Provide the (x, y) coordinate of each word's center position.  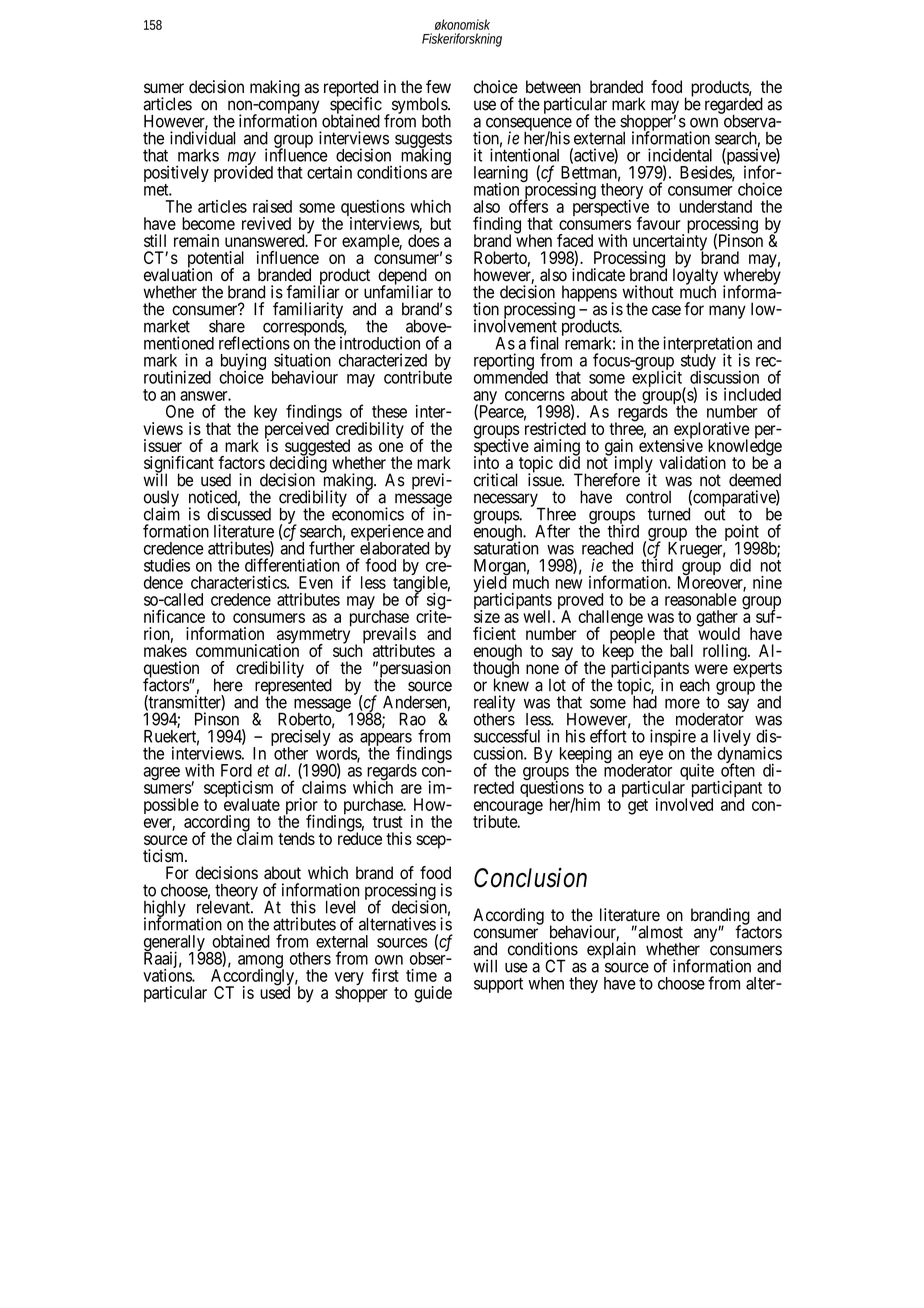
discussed (239, 514)
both (436, 121)
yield (491, 584)
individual (202, 138)
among (261, 963)
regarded (734, 106)
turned (669, 514)
